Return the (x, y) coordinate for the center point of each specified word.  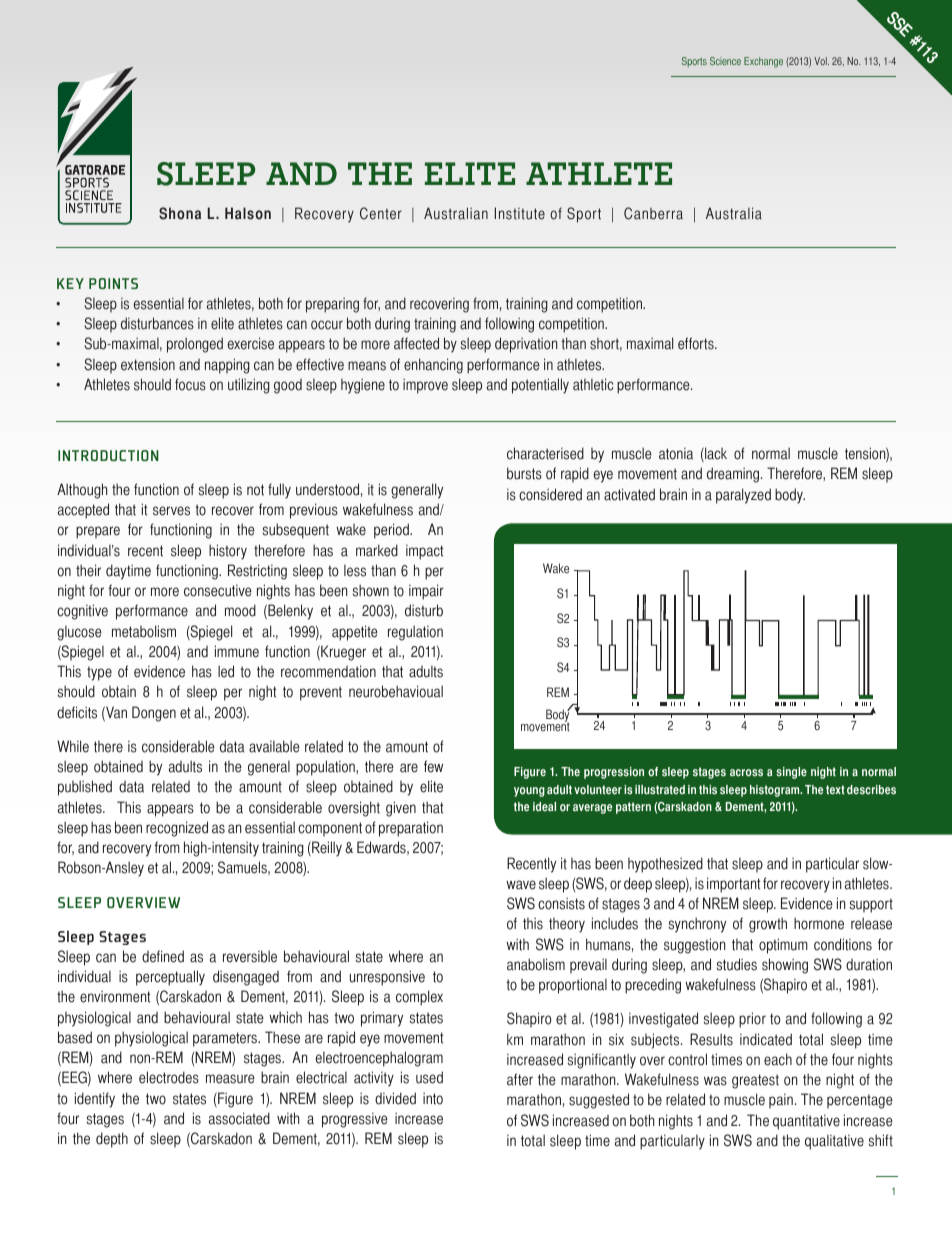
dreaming (734, 475)
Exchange (763, 62)
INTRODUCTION (108, 455)
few (433, 766)
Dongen (154, 714)
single (791, 773)
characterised (545, 453)
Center (381, 213)
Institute (520, 213)
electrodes (169, 1077)
